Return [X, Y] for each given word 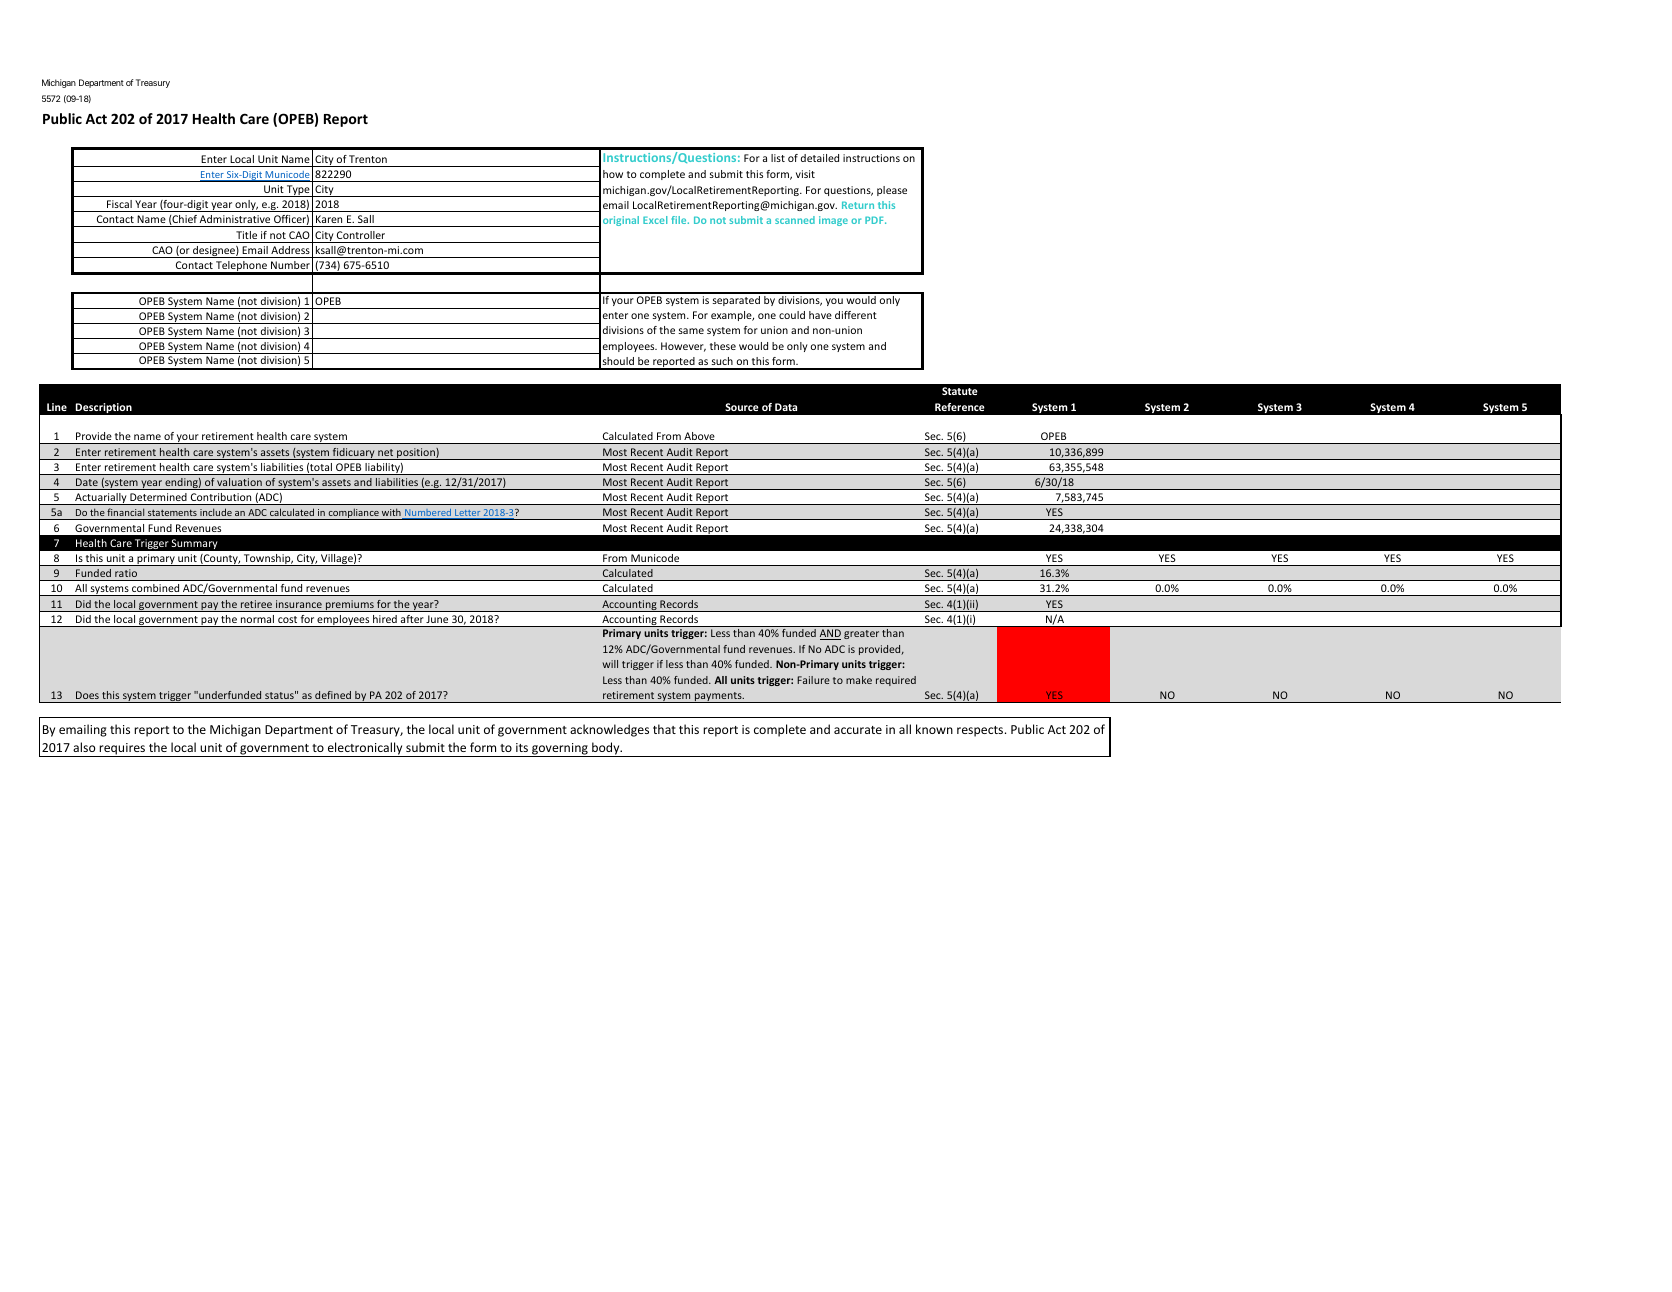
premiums [350, 606]
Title [246, 235]
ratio [126, 573]
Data [786, 407]
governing [560, 750]
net [385, 452]
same [691, 331]
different [856, 315]
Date [87, 482]
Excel [655, 220]
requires [123, 750]
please [892, 191]
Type [298, 191]
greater [861, 634]
